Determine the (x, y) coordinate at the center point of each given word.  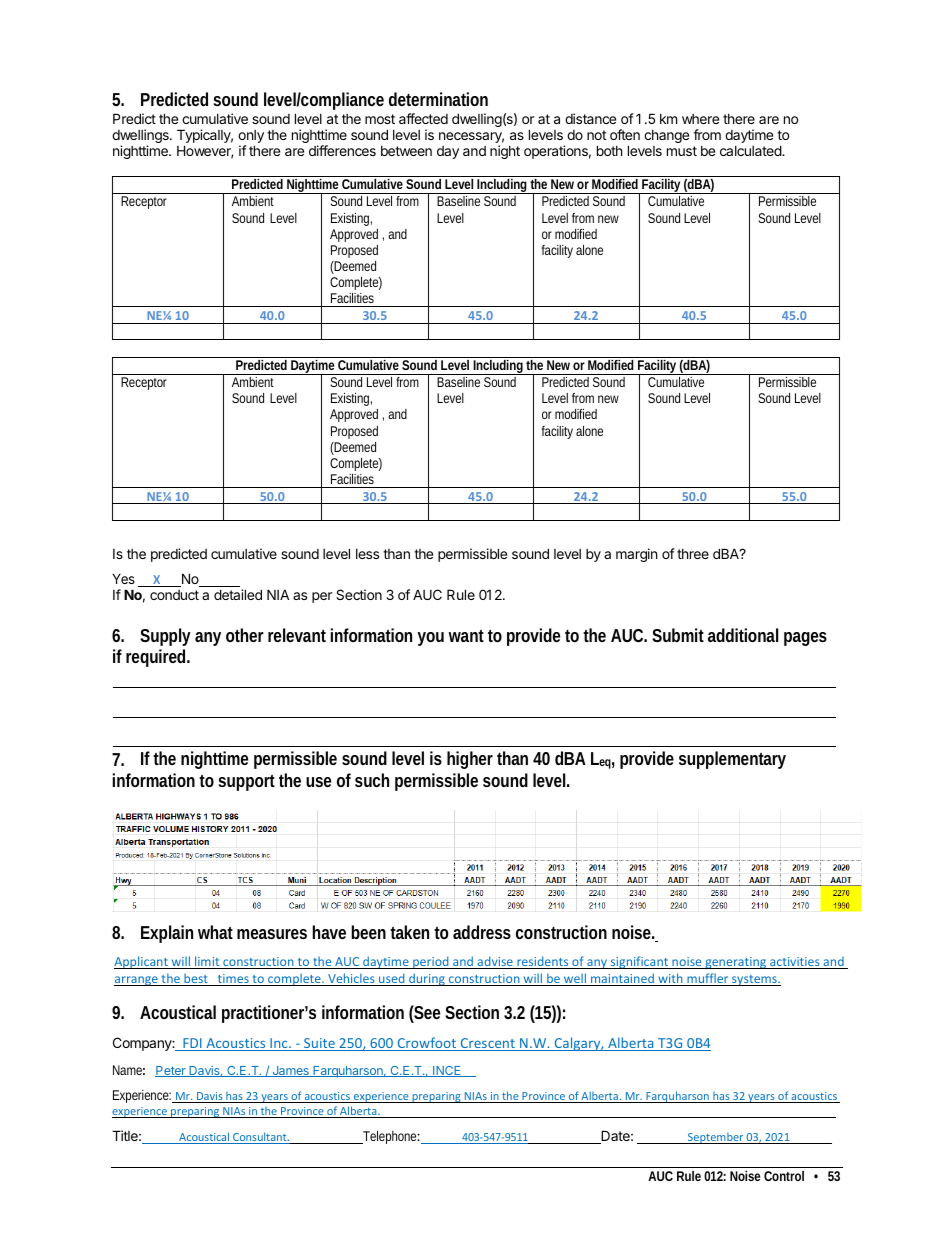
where (700, 119)
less (367, 554)
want (466, 636)
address (482, 932)
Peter (171, 1071)
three (693, 554)
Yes (123, 579)
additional (743, 635)
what (215, 932)
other (245, 635)
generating (736, 963)
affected (423, 118)
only (251, 138)
